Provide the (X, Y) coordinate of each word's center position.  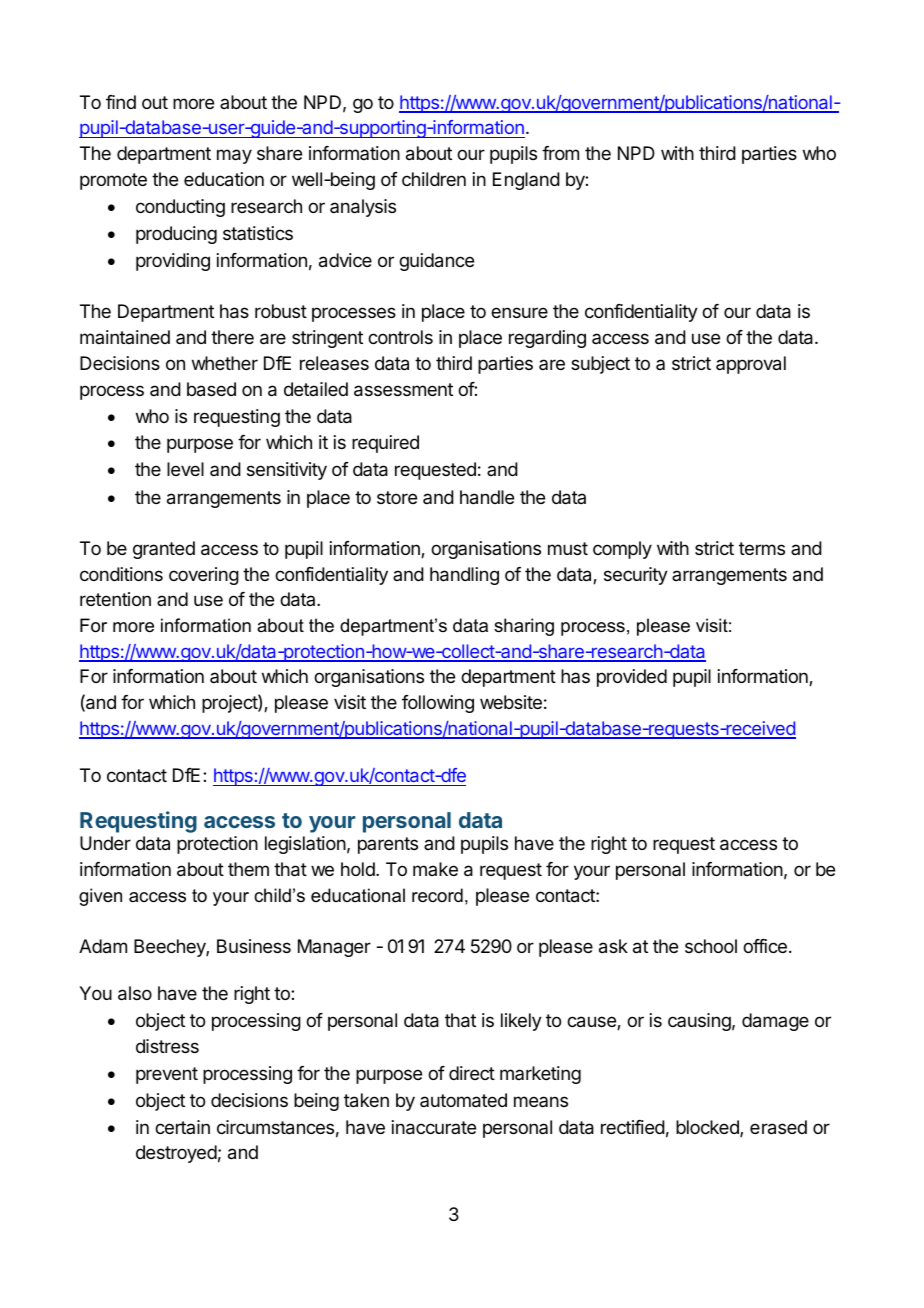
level (185, 469)
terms (762, 548)
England (526, 181)
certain (182, 1127)
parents (388, 845)
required (385, 444)
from (560, 153)
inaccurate (434, 1127)
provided (632, 678)
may (234, 156)
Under (105, 843)
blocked (708, 1128)
